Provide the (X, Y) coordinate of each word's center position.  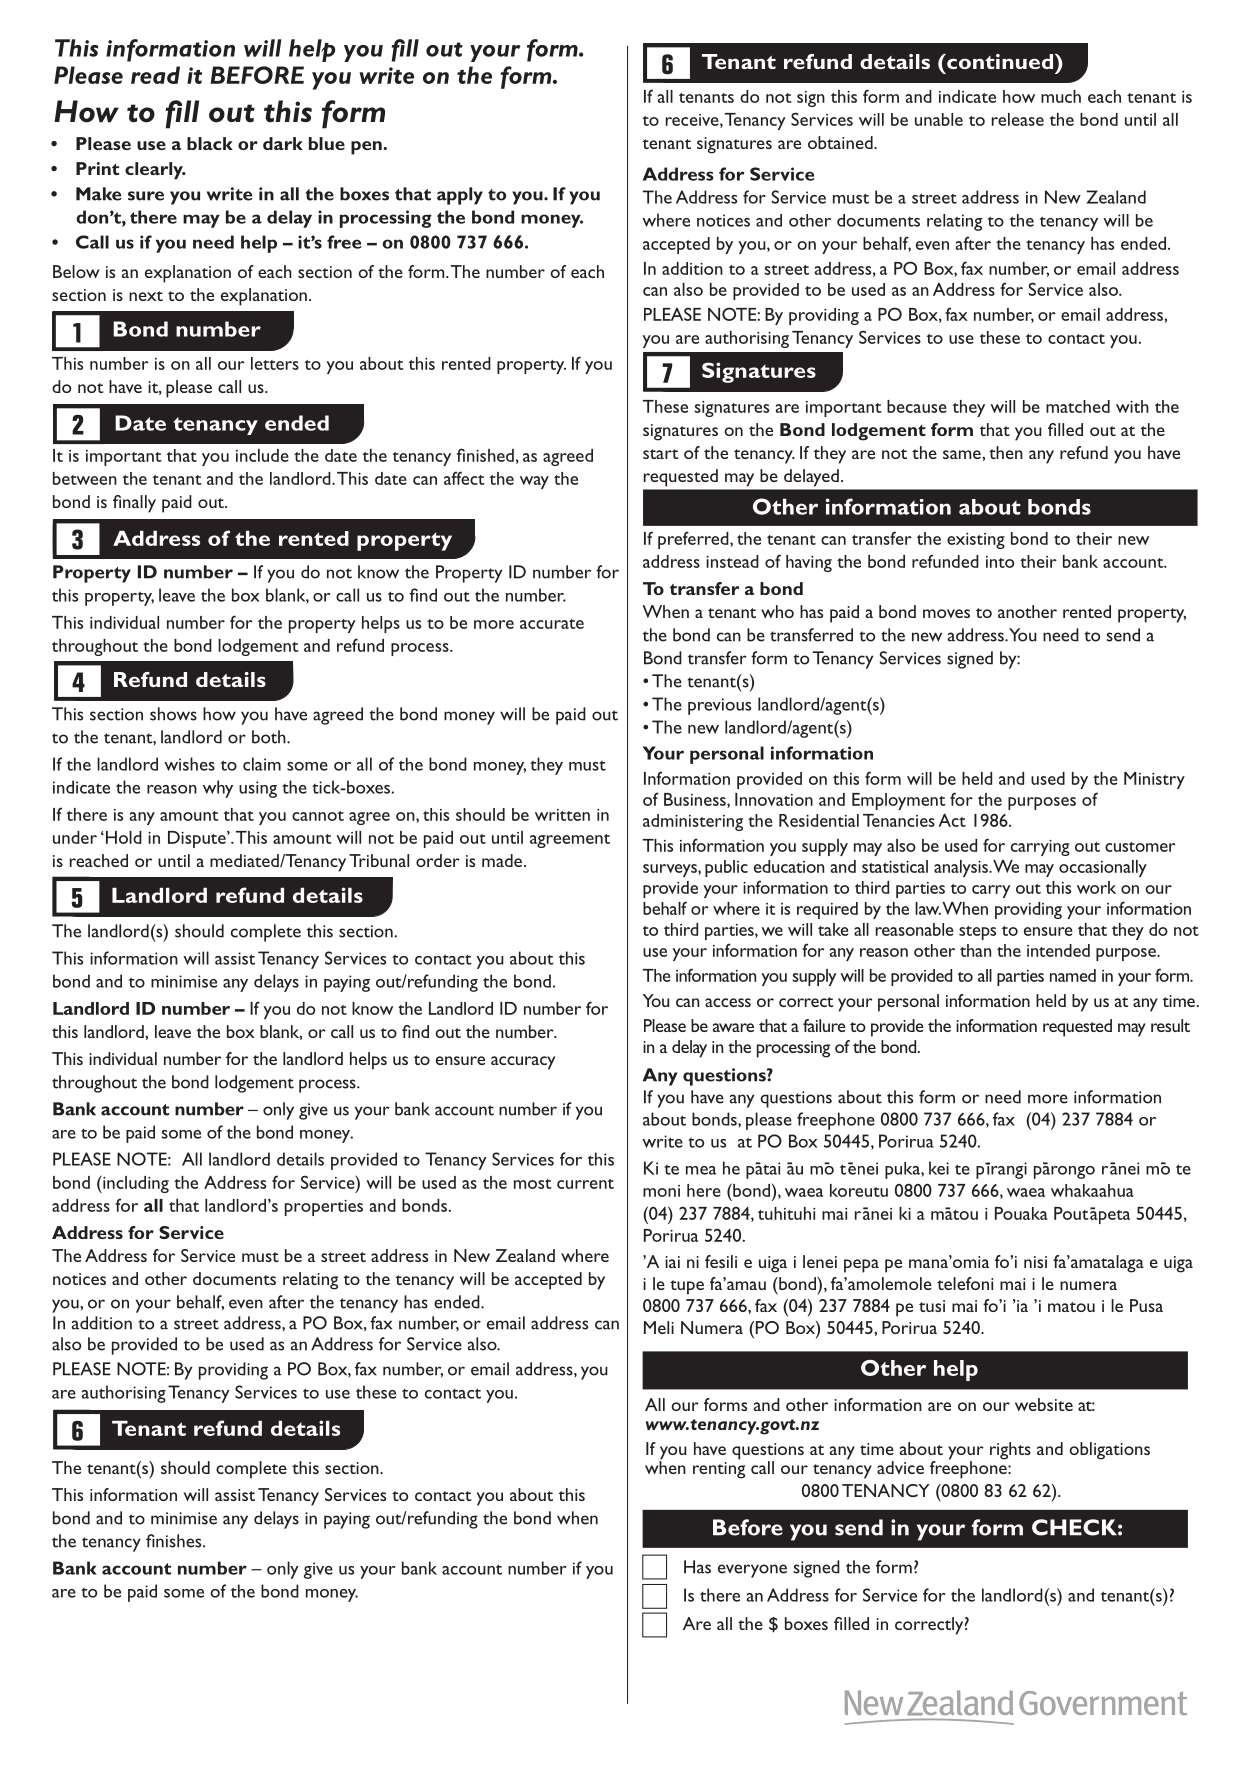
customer (1140, 847)
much (1061, 96)
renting (719, 1469)
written (562, 815)
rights (1010, 1451)
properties (324, 1208)
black (210, 143)
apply (460, 196)
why (218, 789)
